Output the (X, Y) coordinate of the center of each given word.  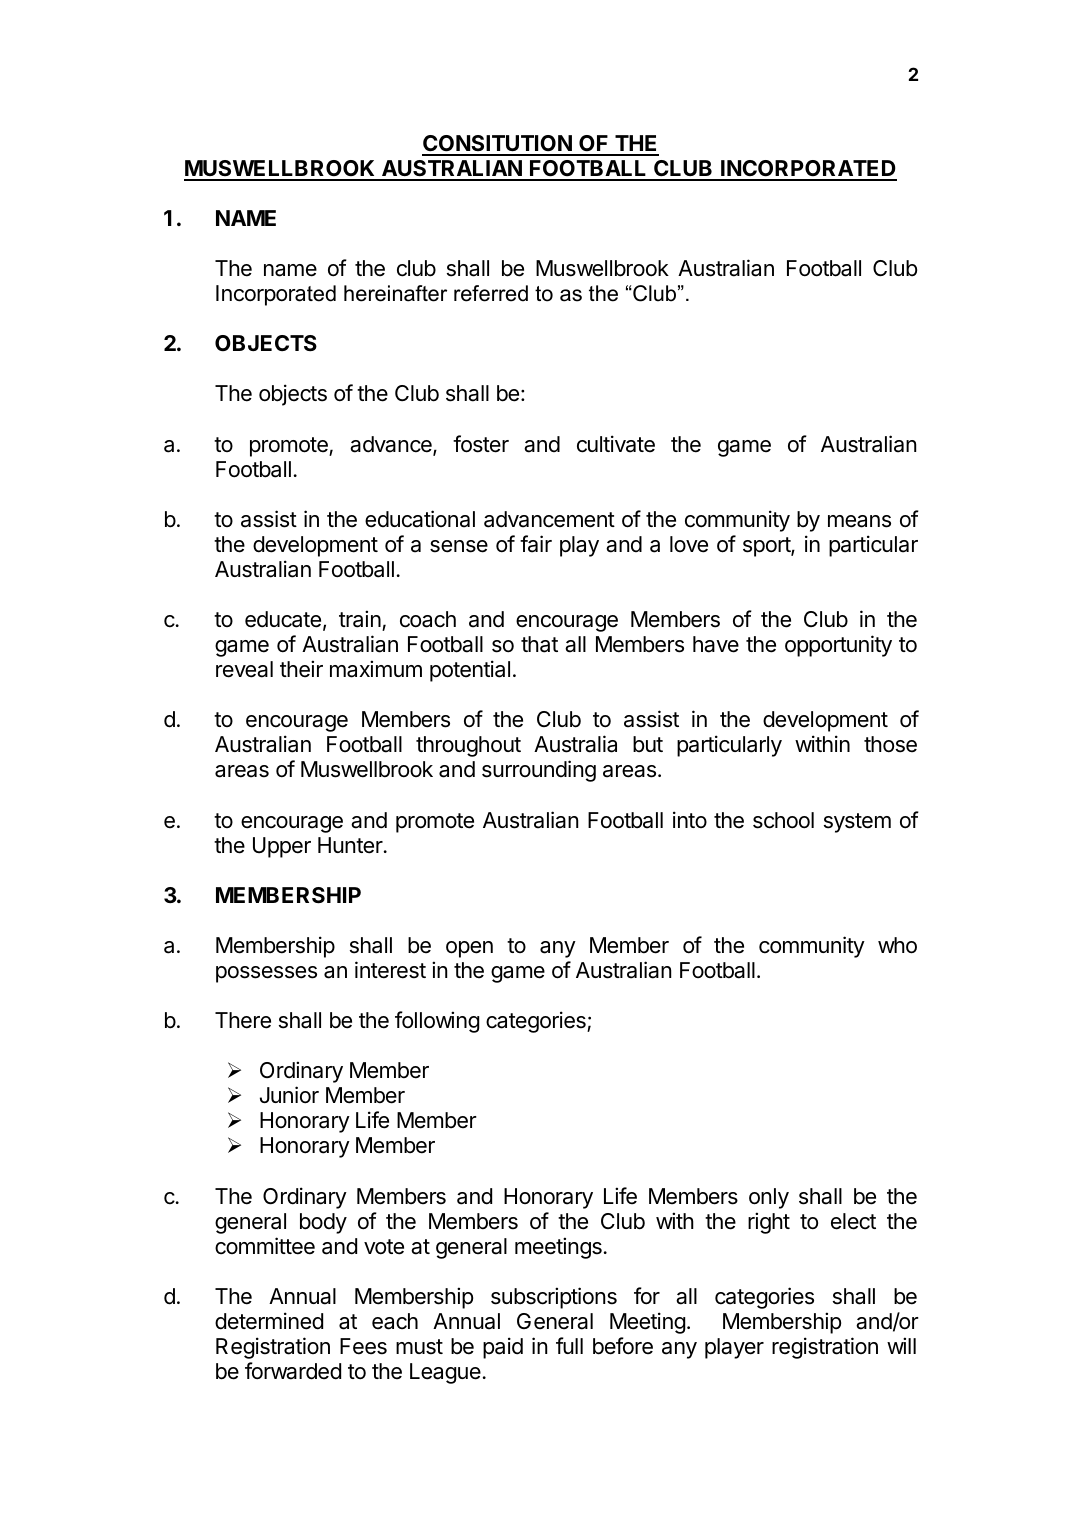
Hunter (351, 845)
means (859, 521)
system (857, 823)
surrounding (539, 771)
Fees (363, 1346)
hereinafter (395, 293)
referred (491, 293)
